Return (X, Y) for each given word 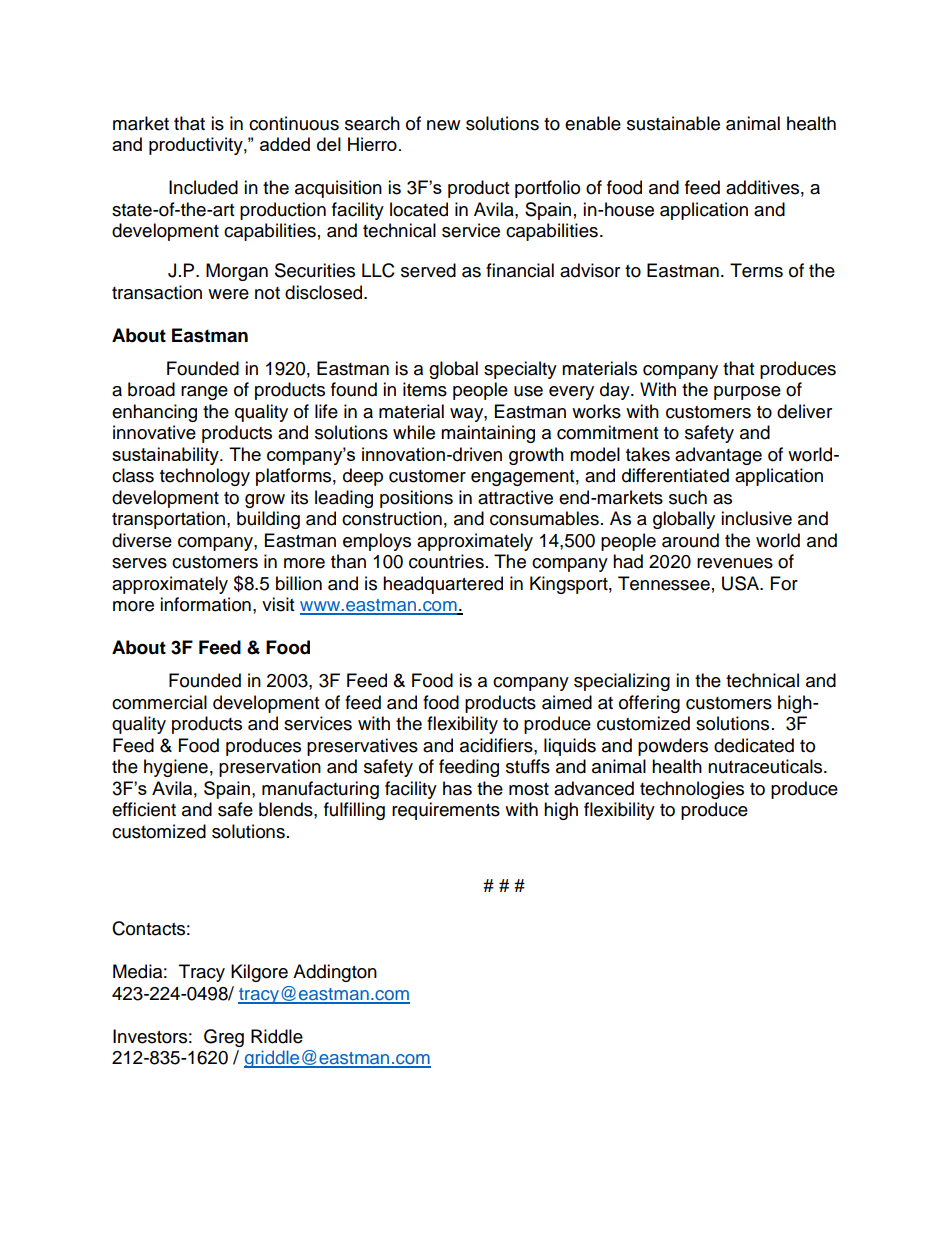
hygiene (176, 768)
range (204, 393)
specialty (520, 370)
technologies (692, 790)
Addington (335, 973)
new (443, 125)
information (205, 604)
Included (203, 187)
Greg (224, 1038)
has (457, 788)
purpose (747, 393)
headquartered (443, 585)
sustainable (673, 123)
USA (741, 583)
